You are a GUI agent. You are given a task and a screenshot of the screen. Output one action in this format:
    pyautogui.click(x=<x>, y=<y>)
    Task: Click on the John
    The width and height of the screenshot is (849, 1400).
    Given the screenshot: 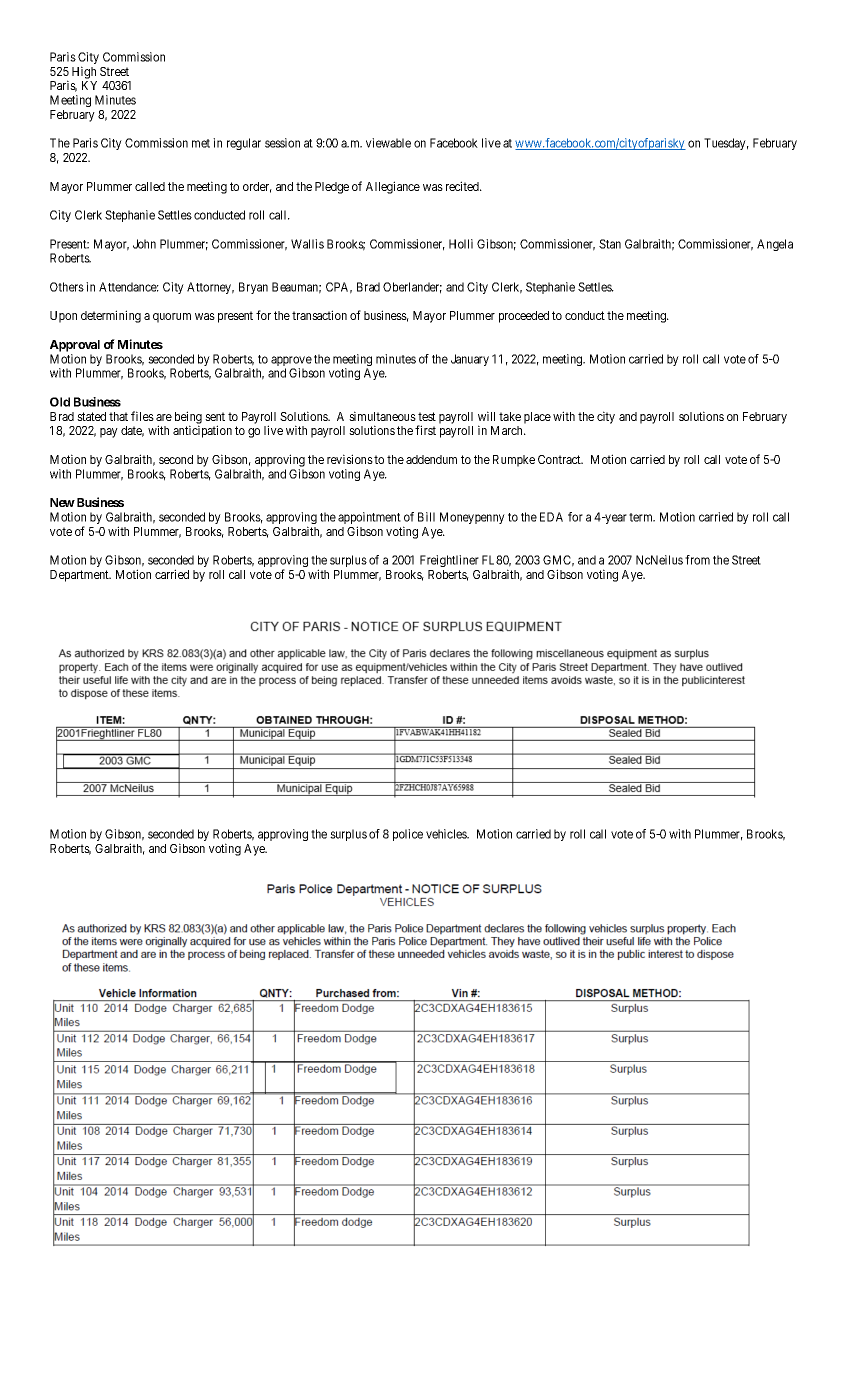 What is the action you would take?
    pyautogui.click(x=144, y=244)
